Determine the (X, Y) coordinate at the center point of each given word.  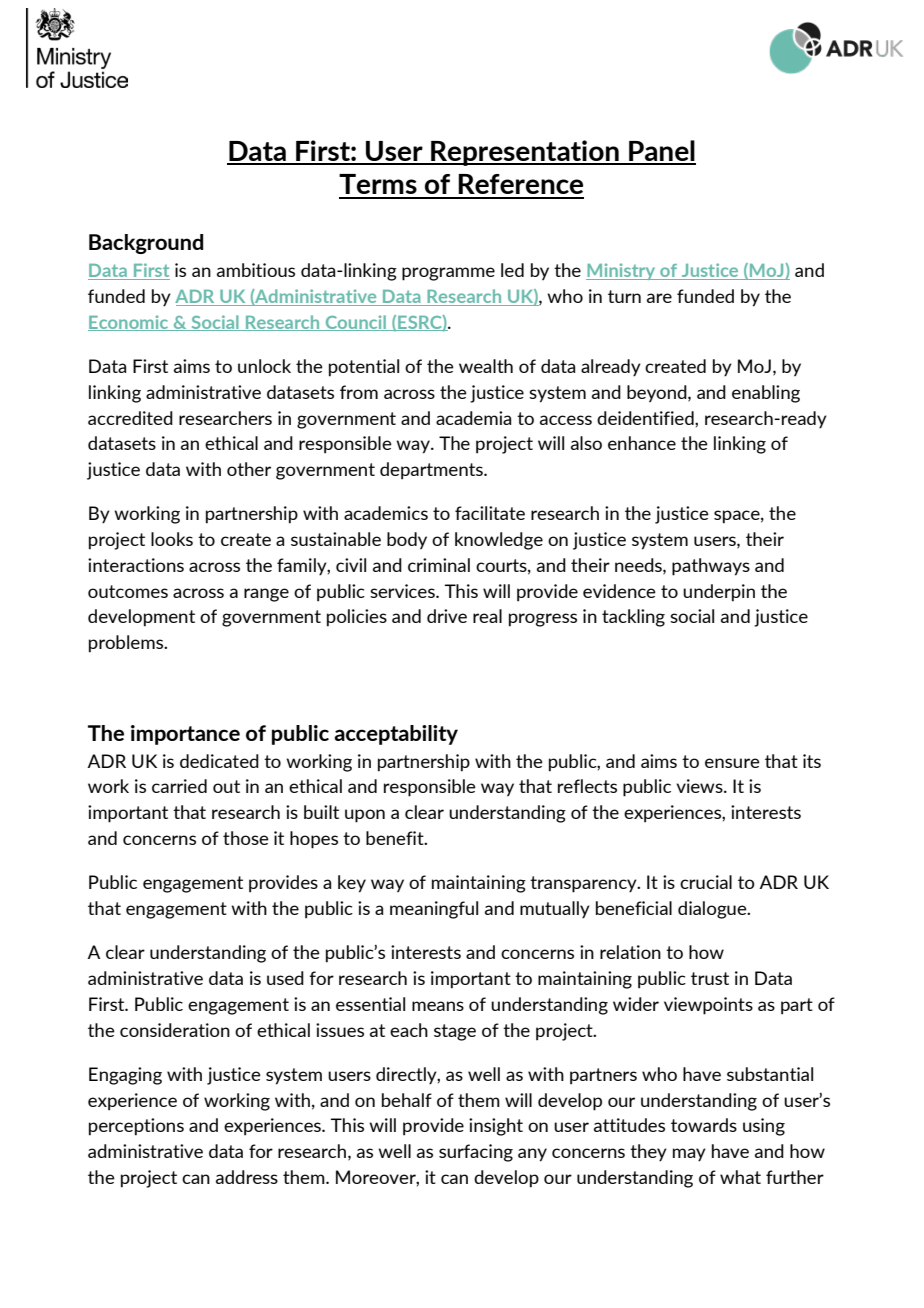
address (247, 1177)
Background (146, 244)
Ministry (622, 271)
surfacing (476, 1153)
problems (127, 644)
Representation (525, 153)
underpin (719, 593)
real (487, 616)
